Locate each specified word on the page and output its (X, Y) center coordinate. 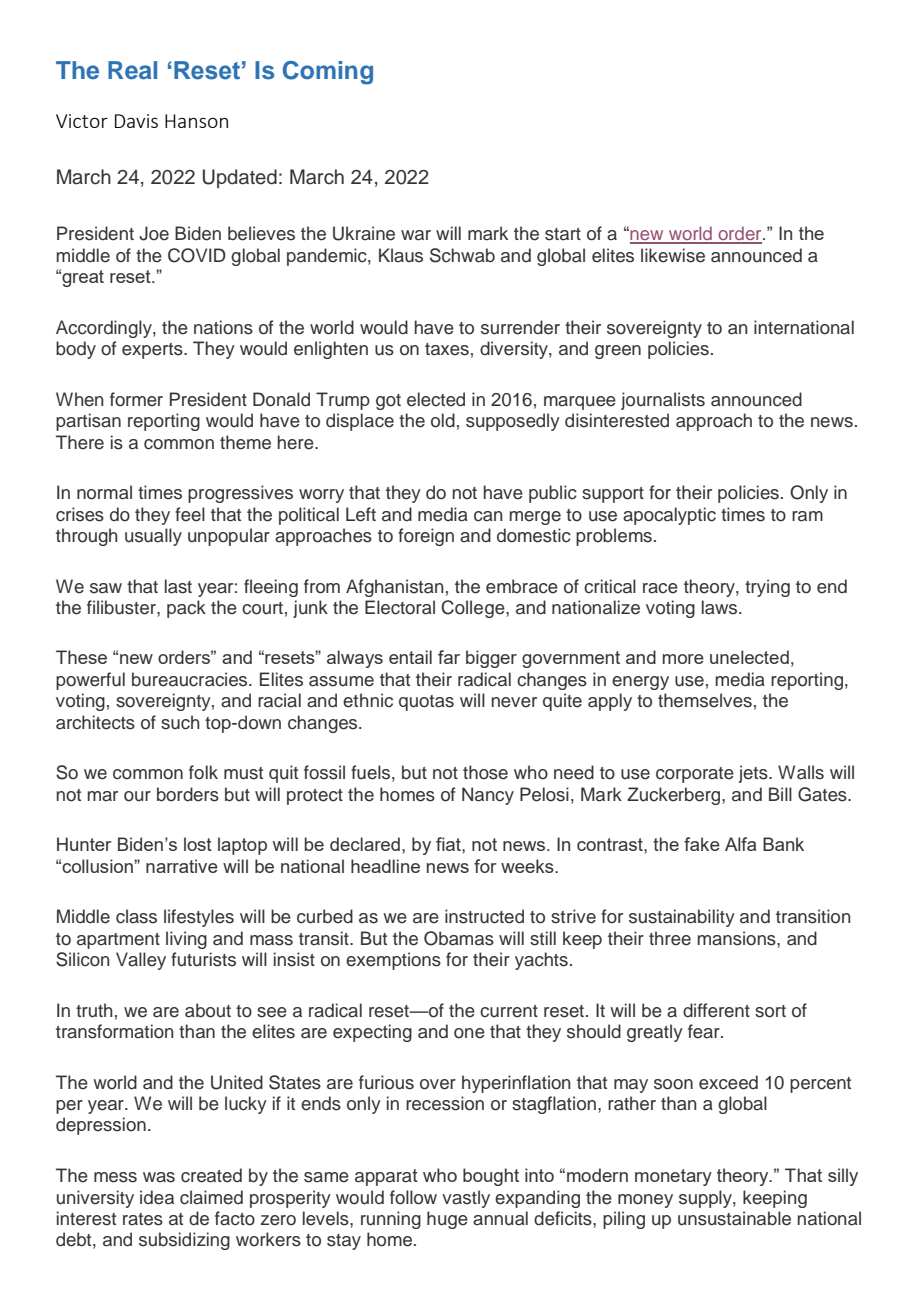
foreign (426, 537)
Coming (328, 73)
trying (767, 588)
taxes (447, 349)
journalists (663, 401)
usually (153, 537)
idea (157, 1197)
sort (770, 1011)
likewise (673, 255)
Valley (141, 961)
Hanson (196, 121)
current (509, 1011)
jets (754, 774)
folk (203, 772)
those (485, 772)
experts (153, 351)
